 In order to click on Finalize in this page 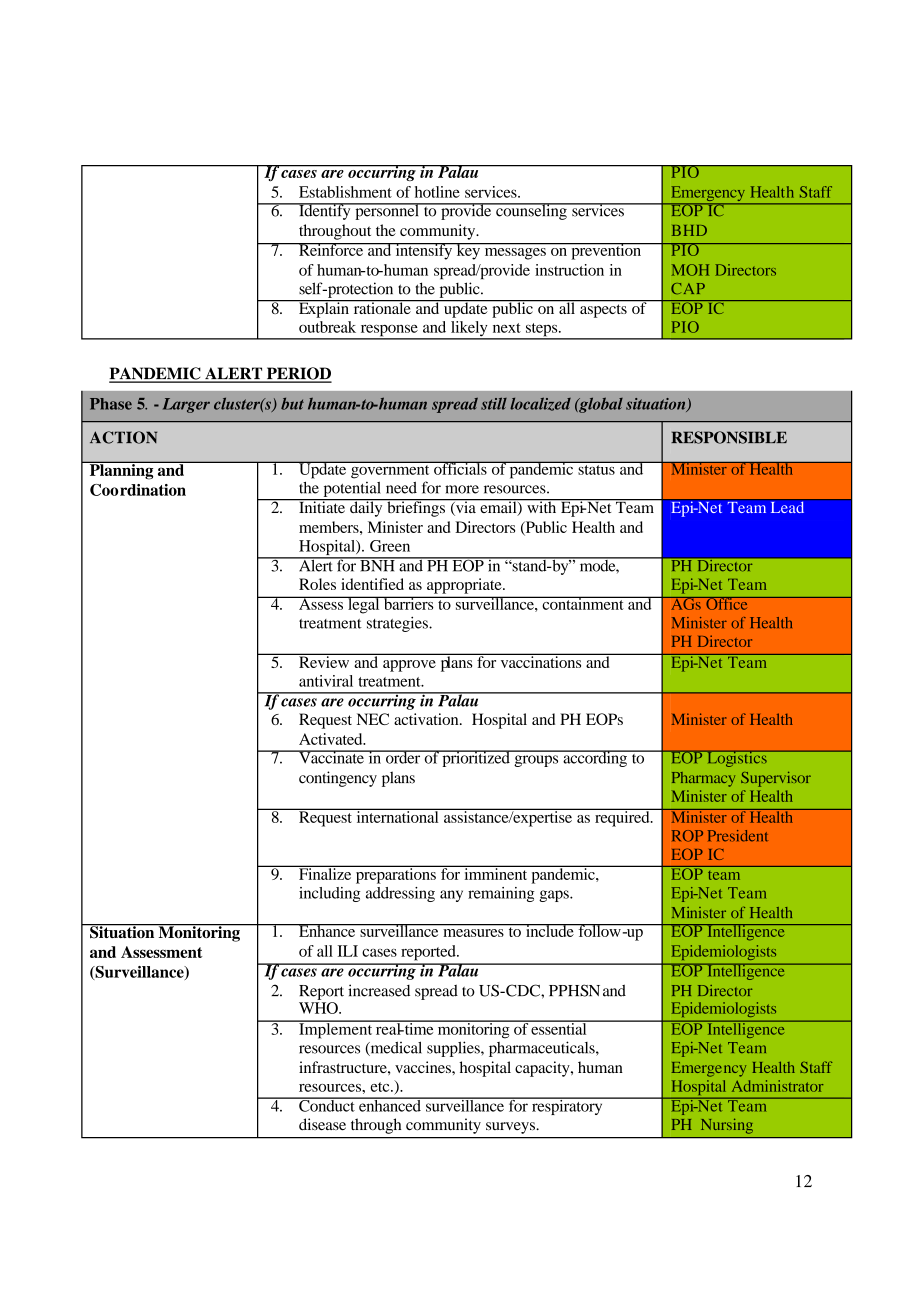, I will do `click(325, 873)`.
